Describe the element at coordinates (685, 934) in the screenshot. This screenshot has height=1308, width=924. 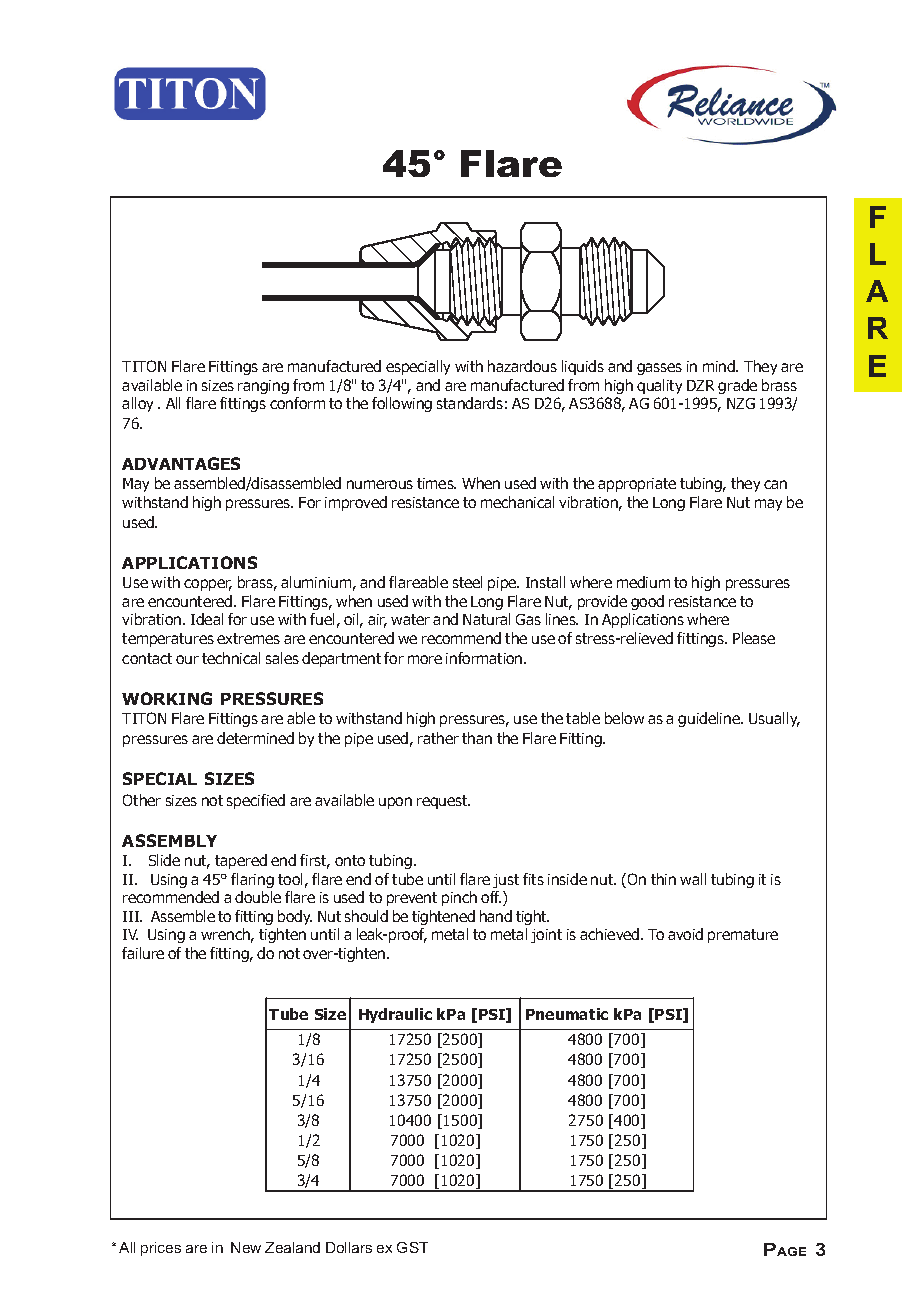
I see `avoid` at that location.
